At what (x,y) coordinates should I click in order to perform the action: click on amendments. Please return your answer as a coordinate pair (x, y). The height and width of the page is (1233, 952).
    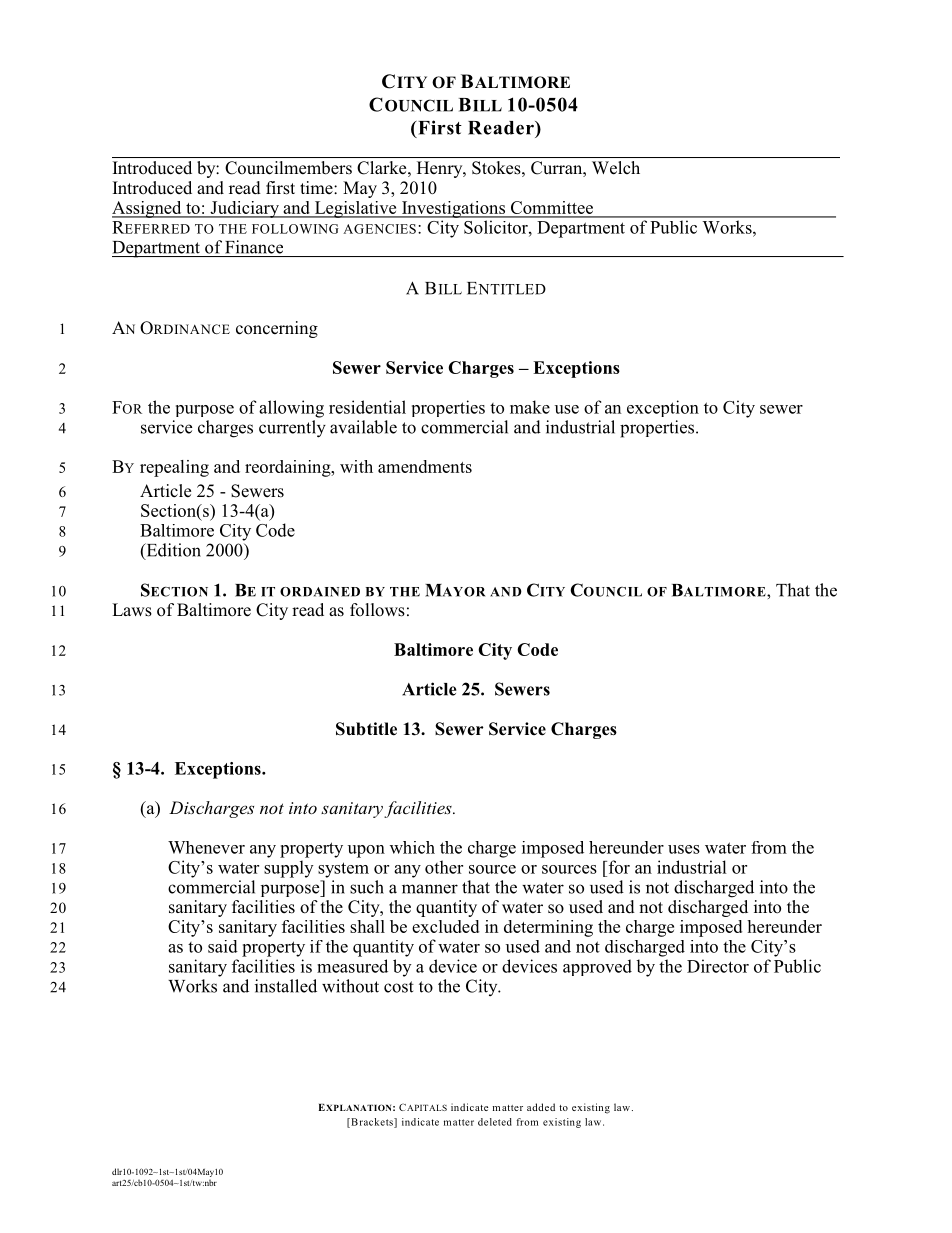
    Looking at the image, I should click on (425, 466).
